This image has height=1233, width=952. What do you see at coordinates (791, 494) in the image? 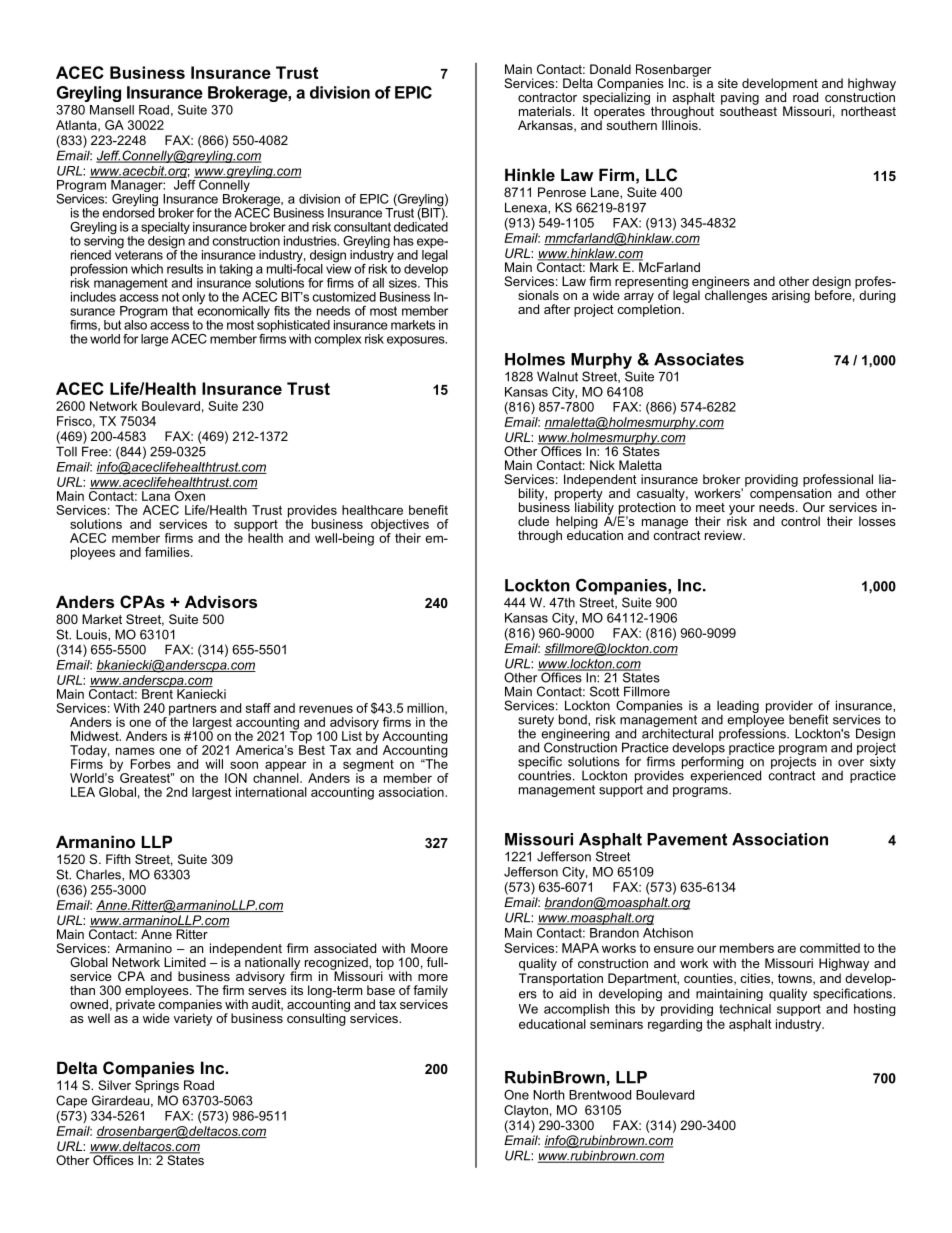
I see `compensation` at bounding box center [791, 494].
